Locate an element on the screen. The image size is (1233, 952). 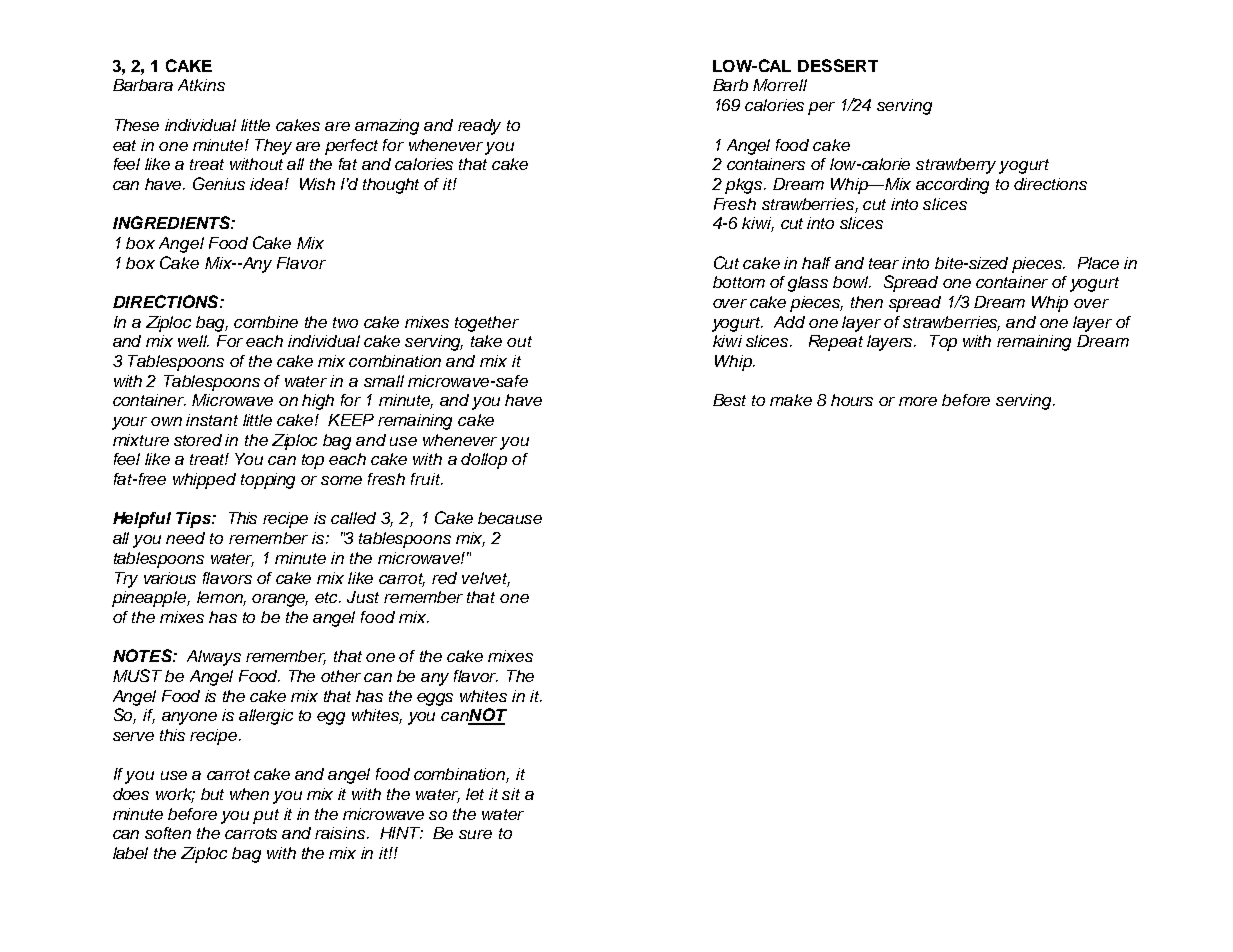
put is located at coordinates (266, 816).
